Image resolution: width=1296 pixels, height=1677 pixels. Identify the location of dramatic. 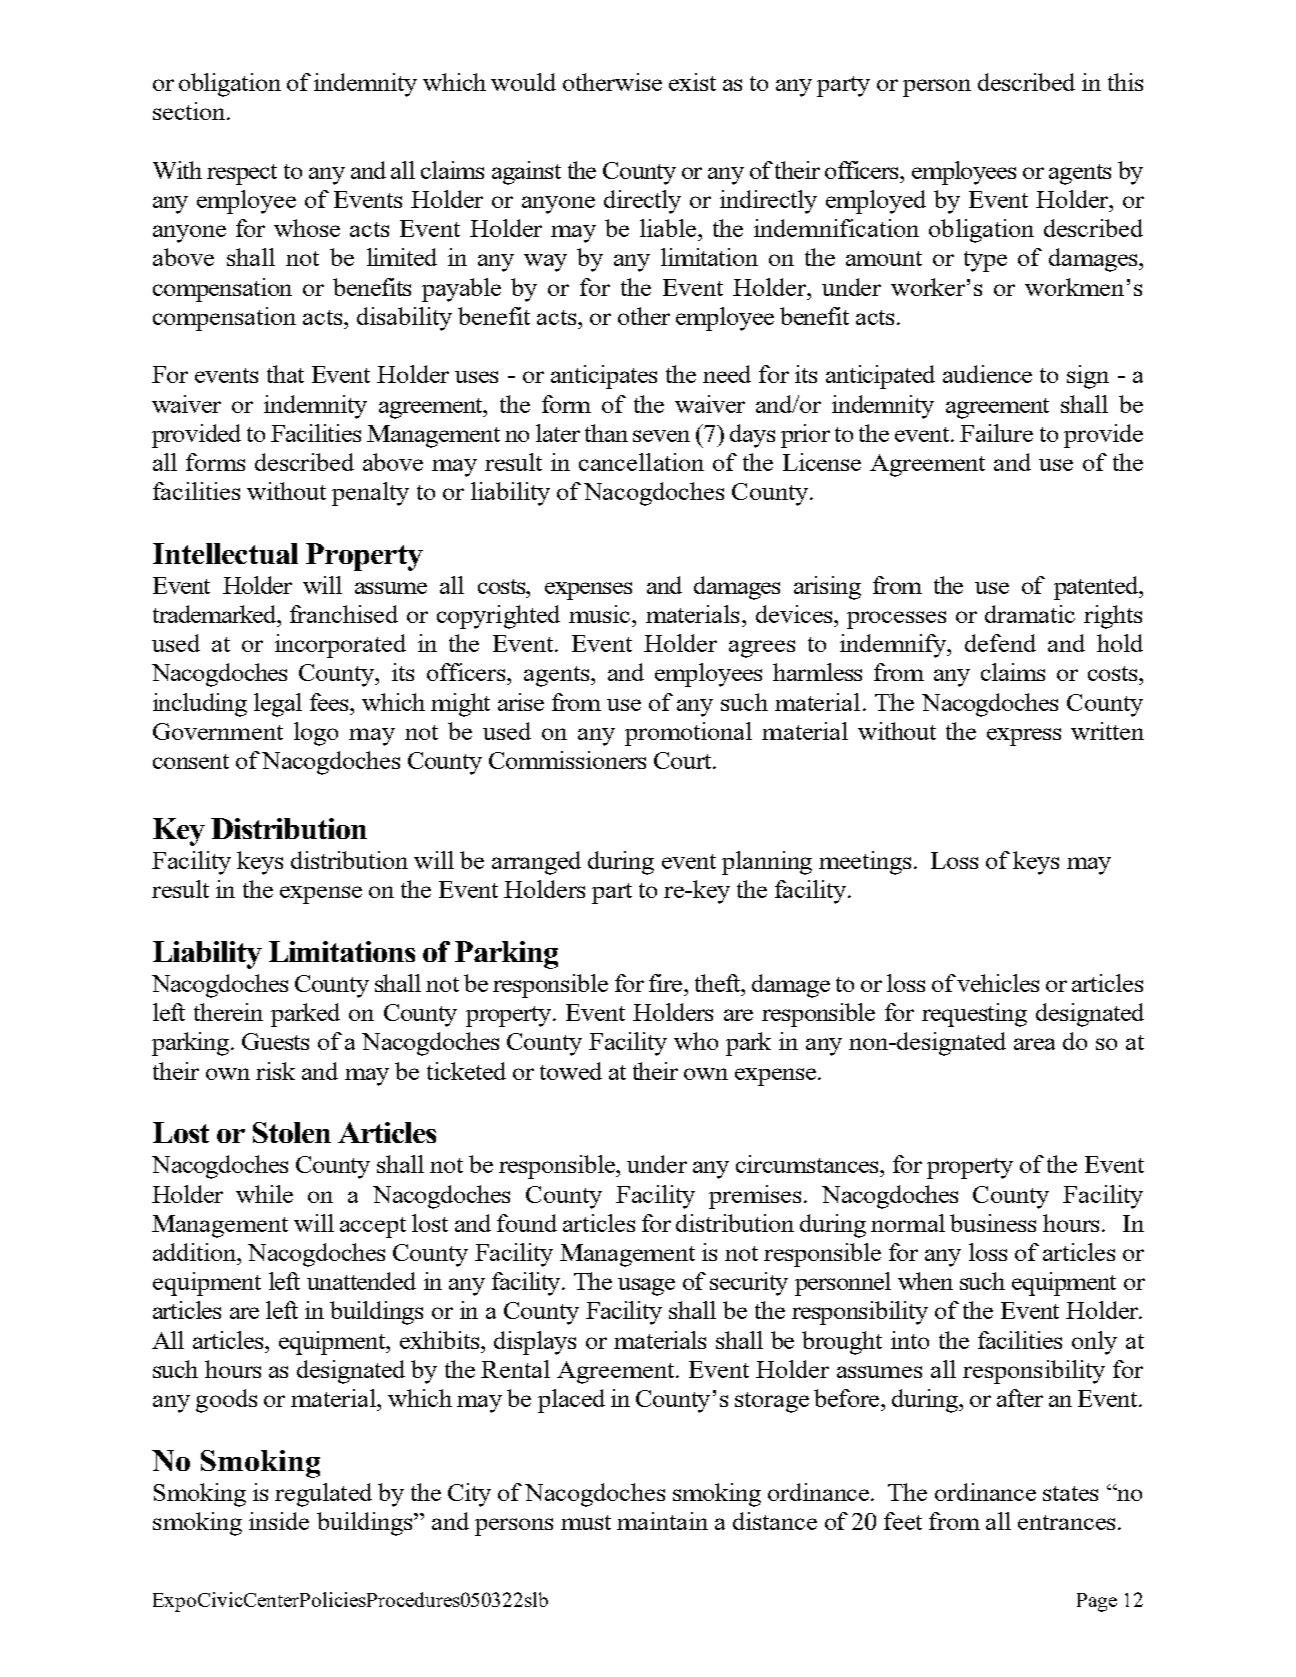
(1030, 614).
